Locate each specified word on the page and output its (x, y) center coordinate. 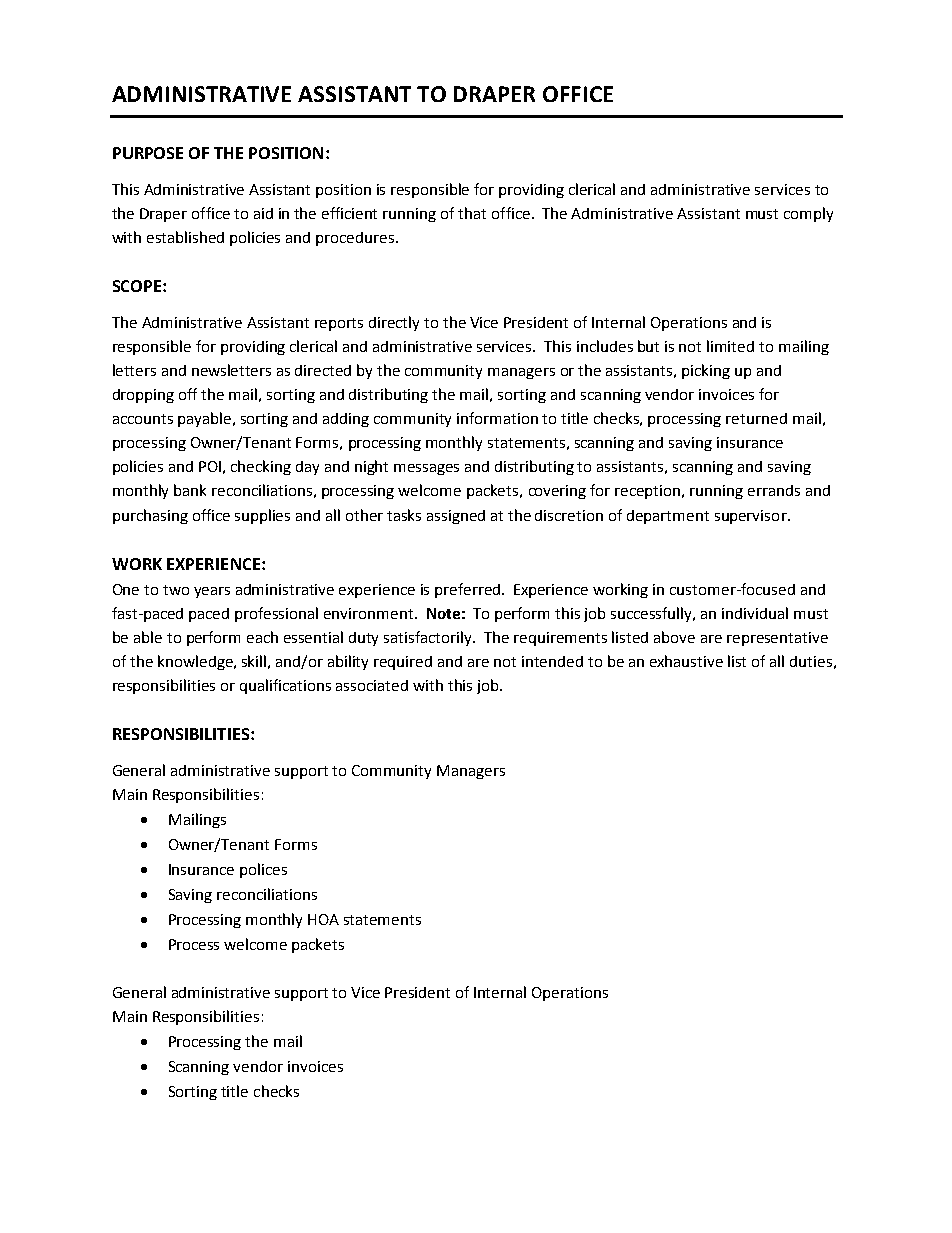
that (472, 213)
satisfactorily (429, 638)
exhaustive (686, 661)
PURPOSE (148, 153)
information (497, 418)
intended (552, 661)
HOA (323, 919)
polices (263, 870)
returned (756, 418)
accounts (143, 419)
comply (808, 214)
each (262, 637)
